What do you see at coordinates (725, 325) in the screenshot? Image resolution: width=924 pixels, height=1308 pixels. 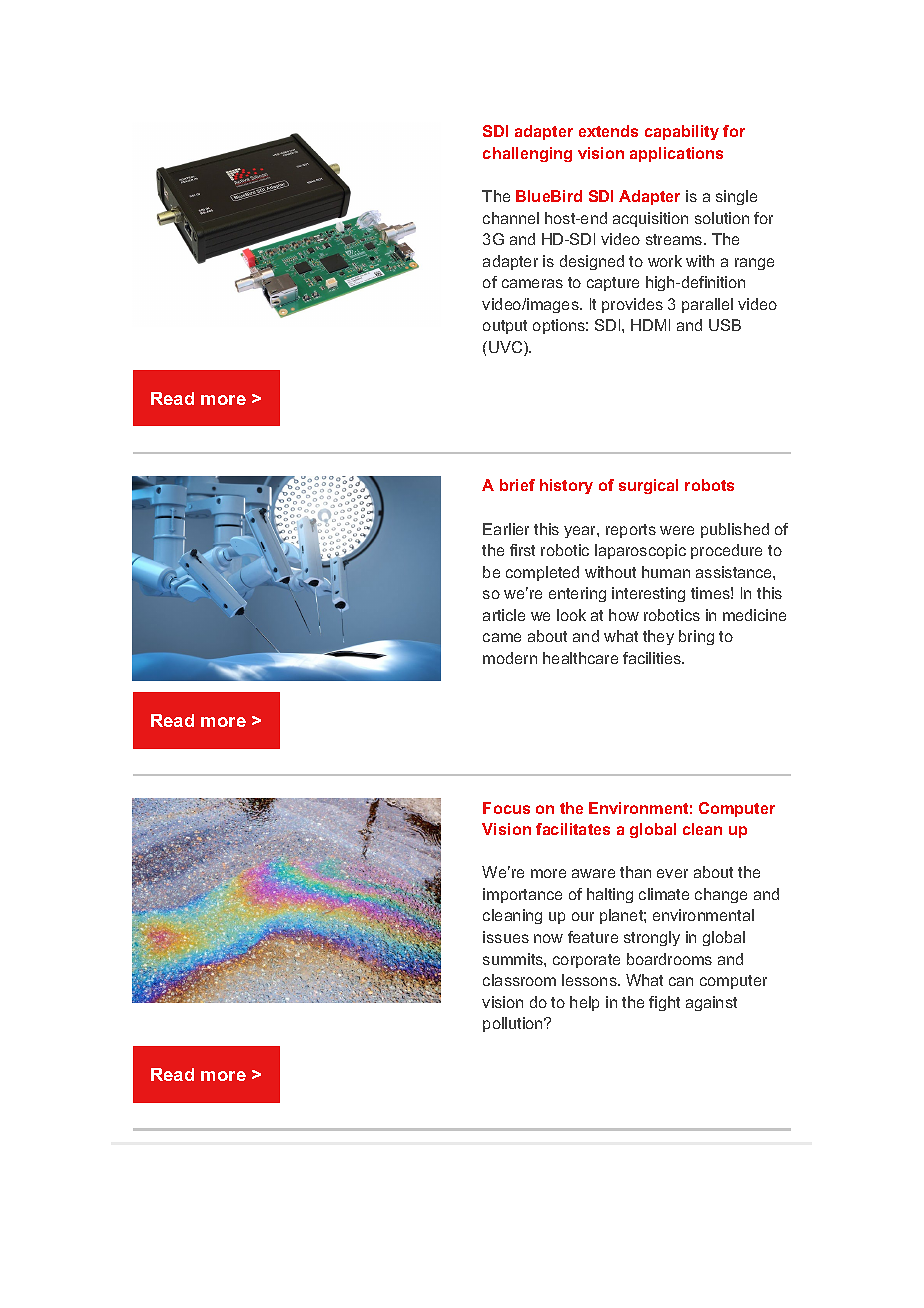 I see `USB` at bounding box center [725, 325].
